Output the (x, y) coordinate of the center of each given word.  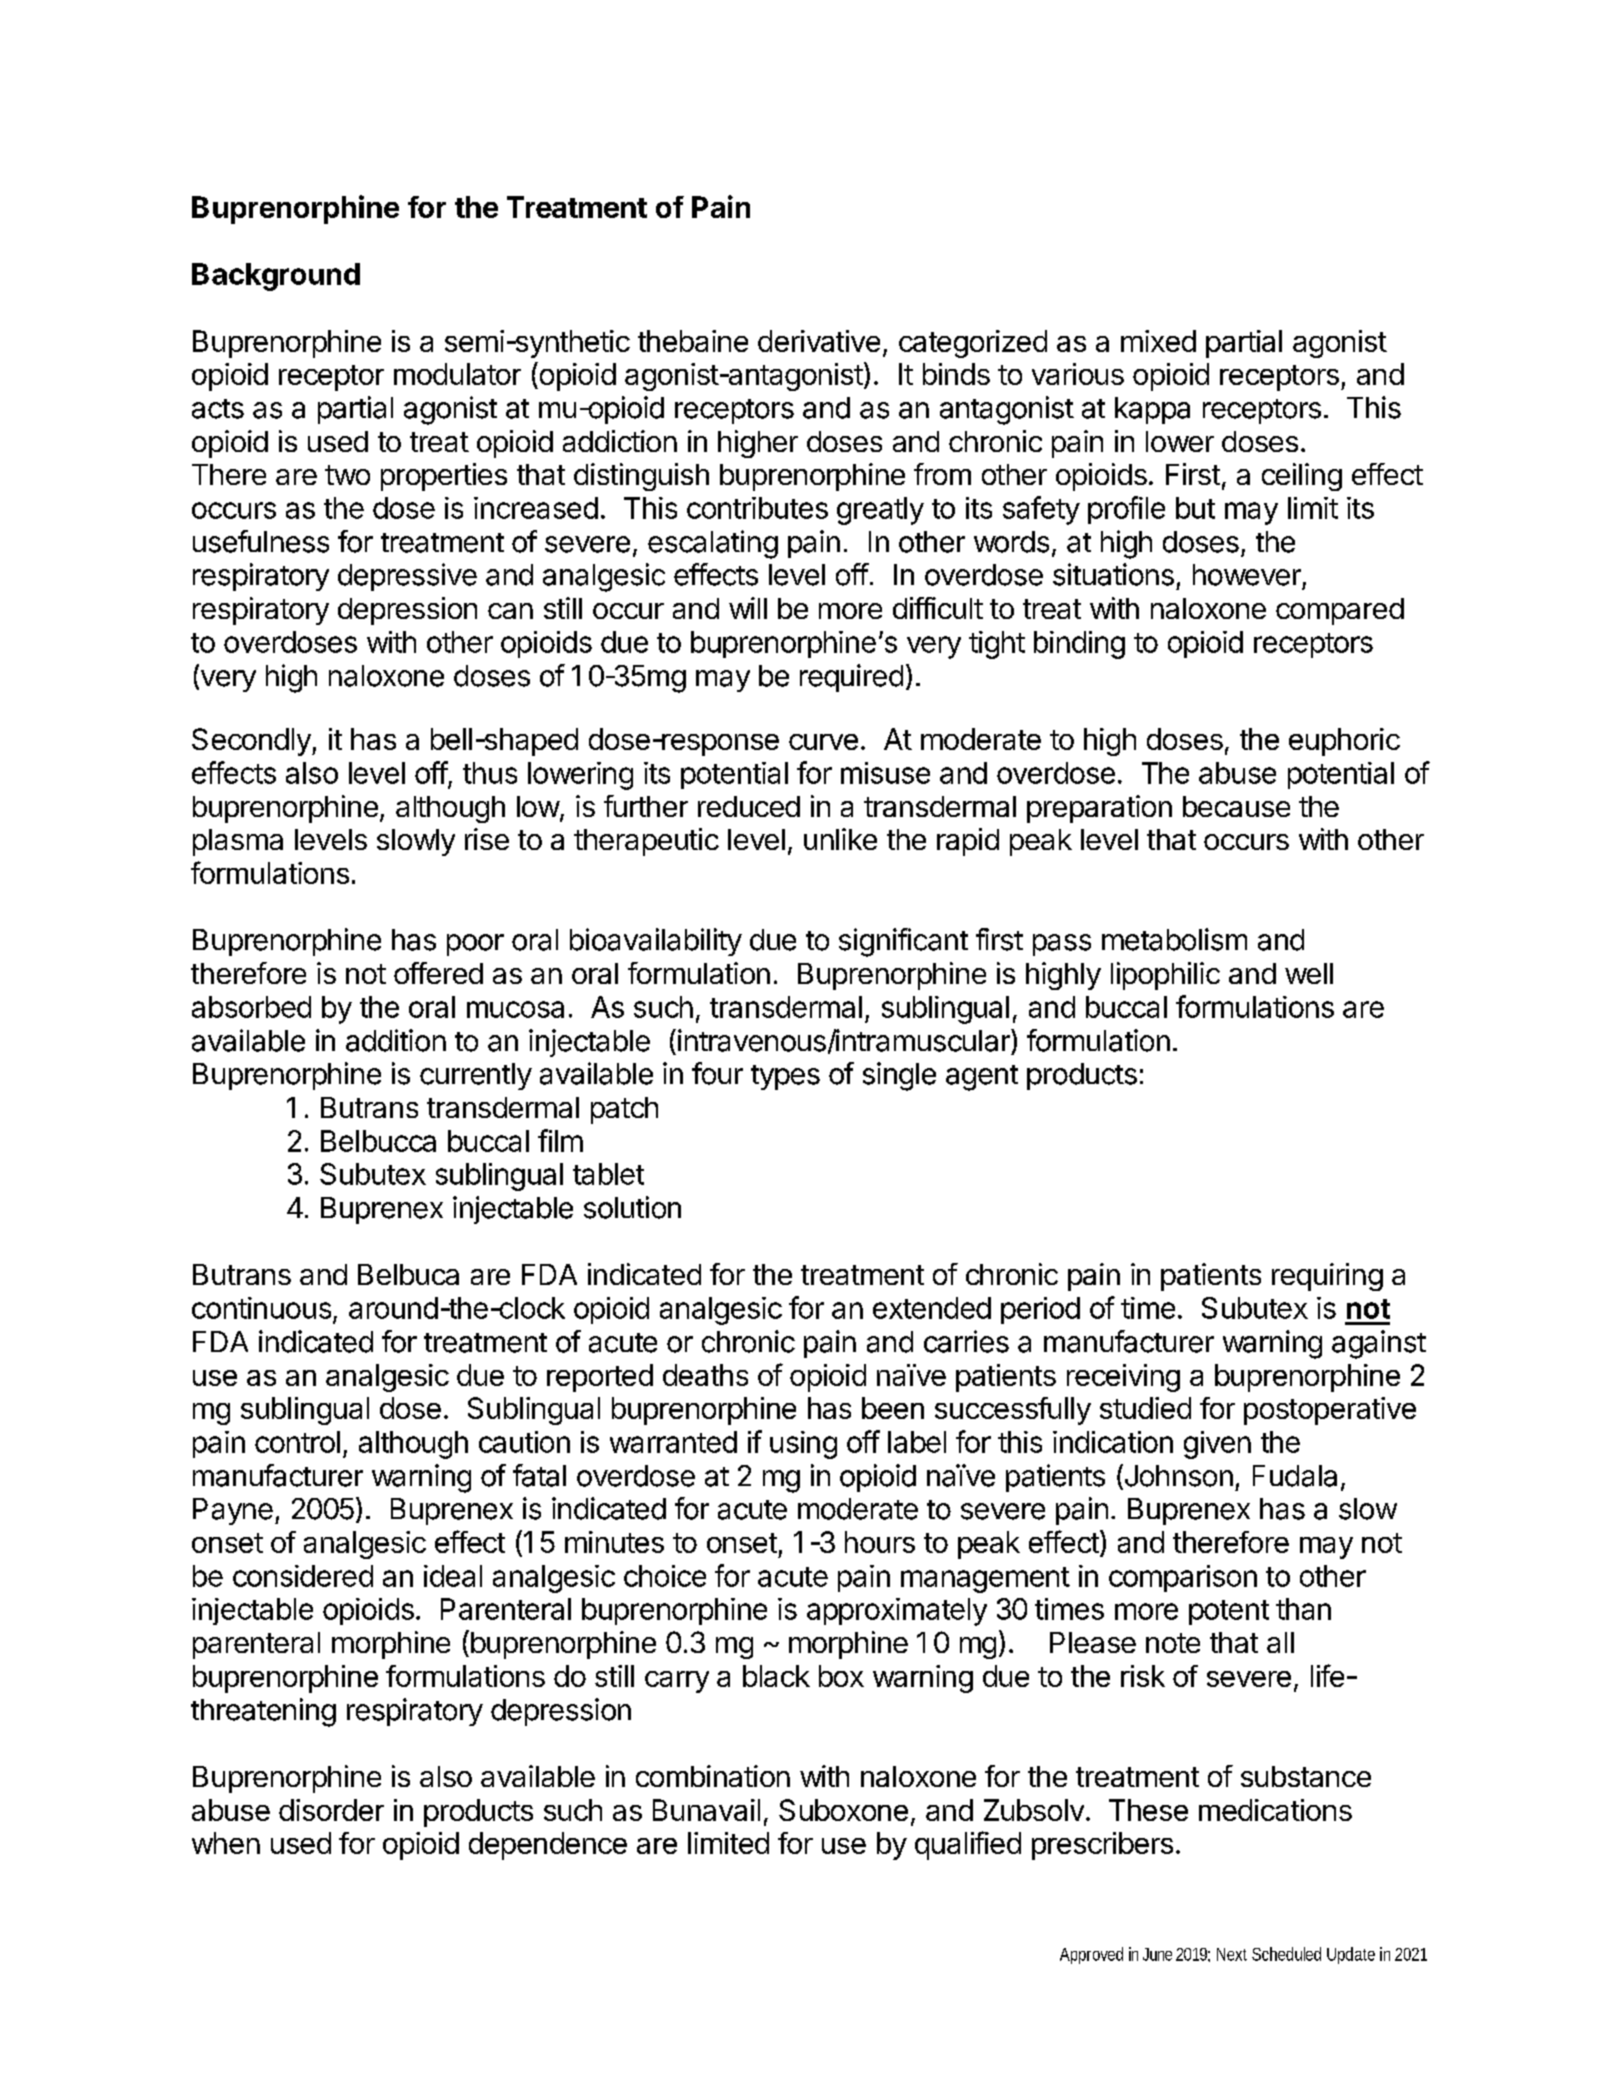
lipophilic (1165, 976)
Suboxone (843, 1810)
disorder (331, 1810)
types (785, 1077)
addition (396, 1040)
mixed (1158, 341)
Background (276, 277)
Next (1232, 1954)
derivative (819, 341)
